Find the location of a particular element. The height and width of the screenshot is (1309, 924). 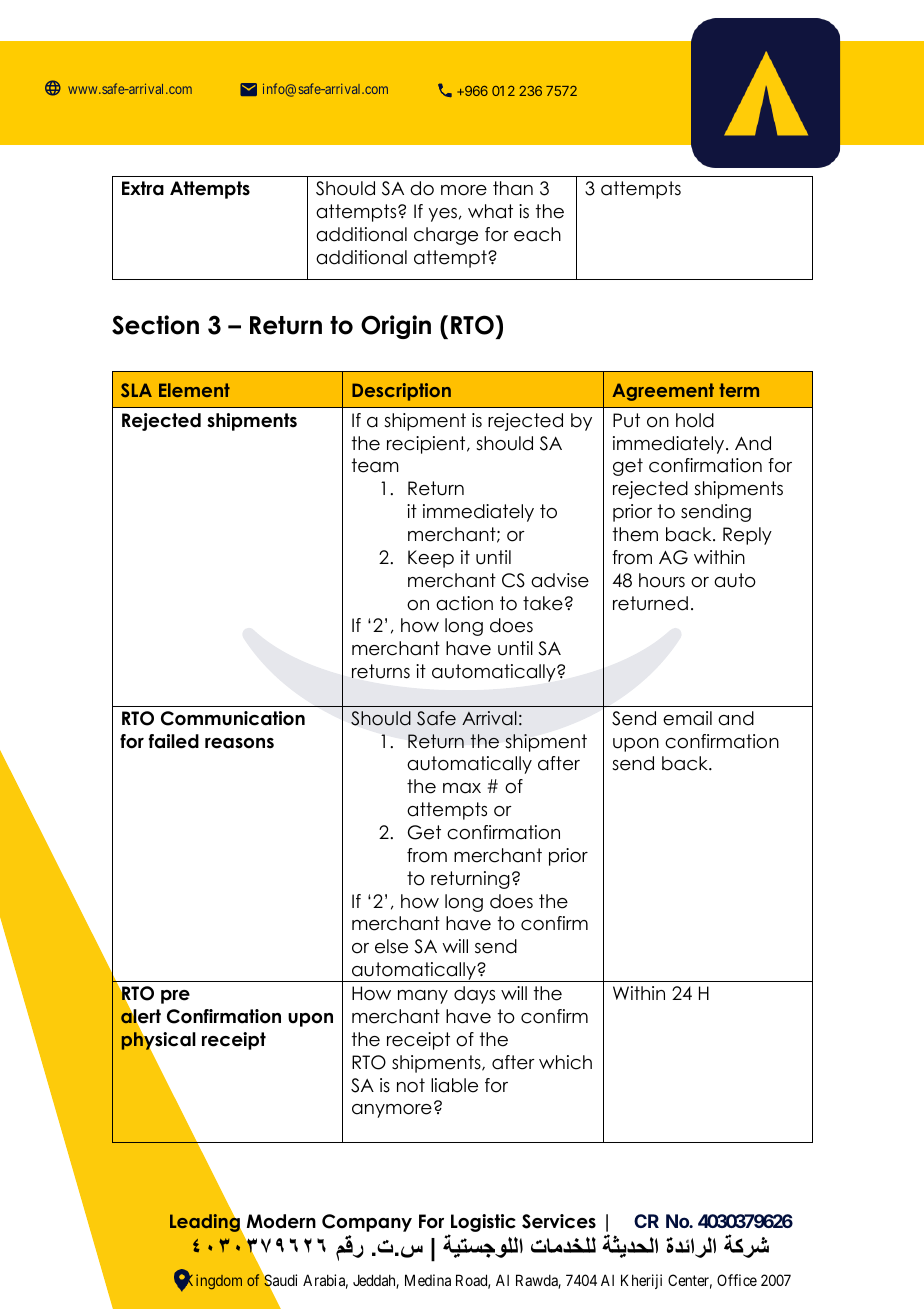

which is located at coordinates (565, 1062).
